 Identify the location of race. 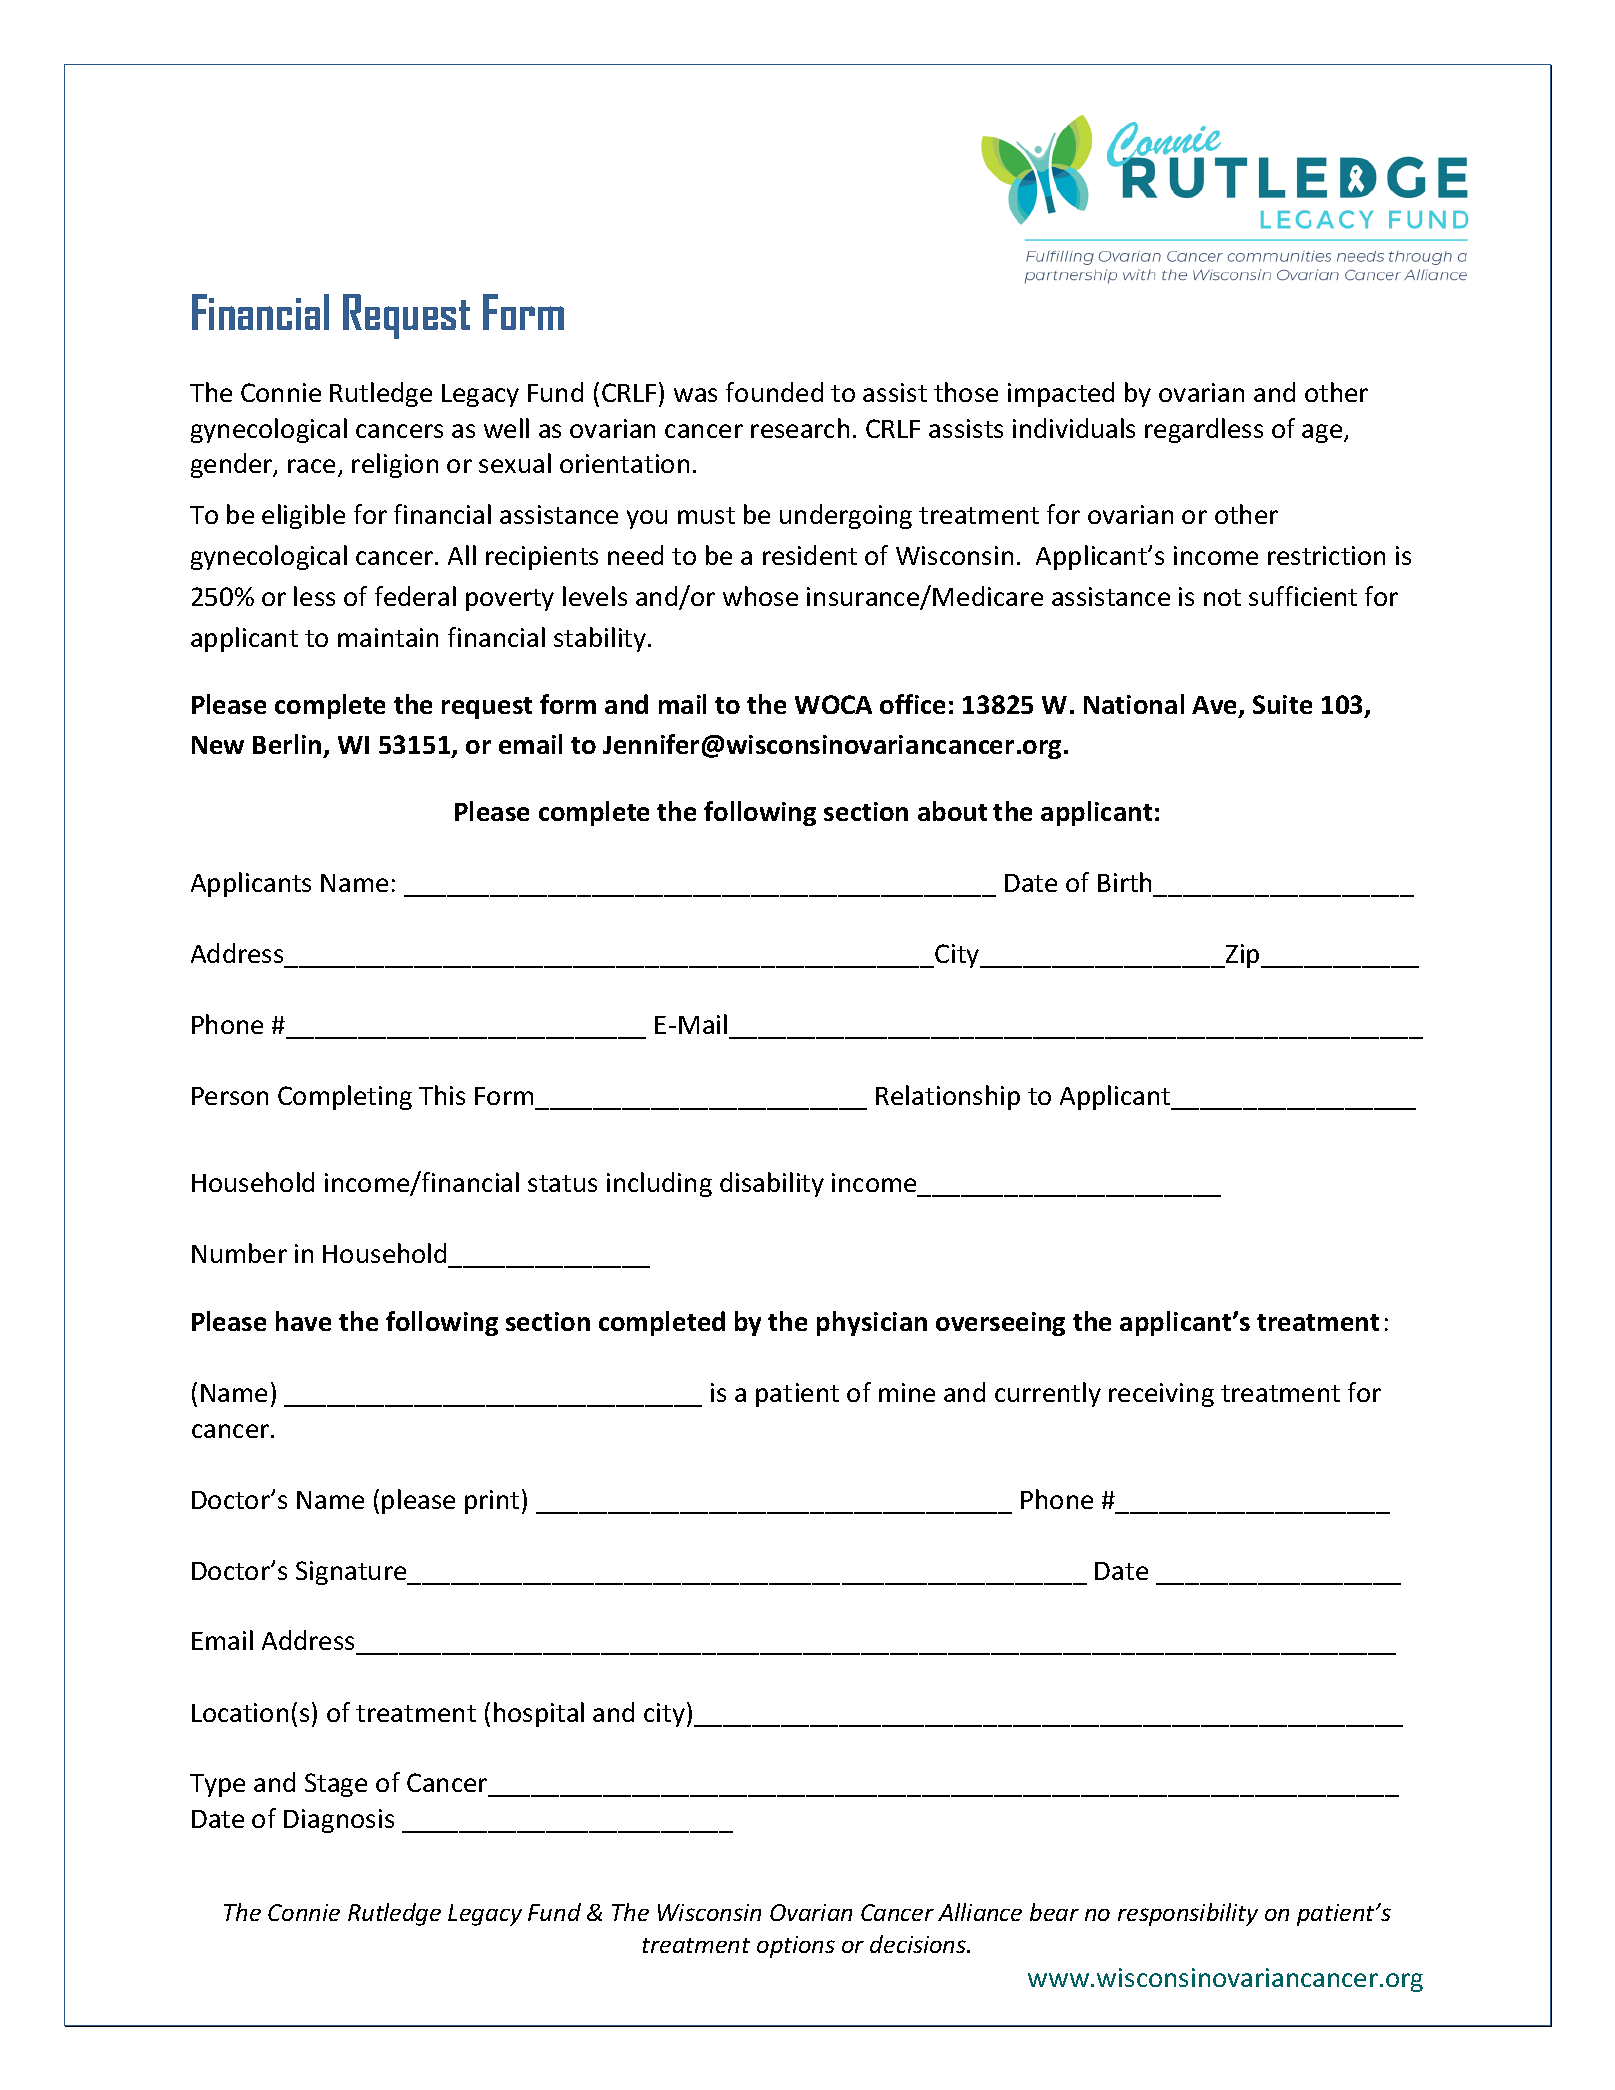
(313, 467).
